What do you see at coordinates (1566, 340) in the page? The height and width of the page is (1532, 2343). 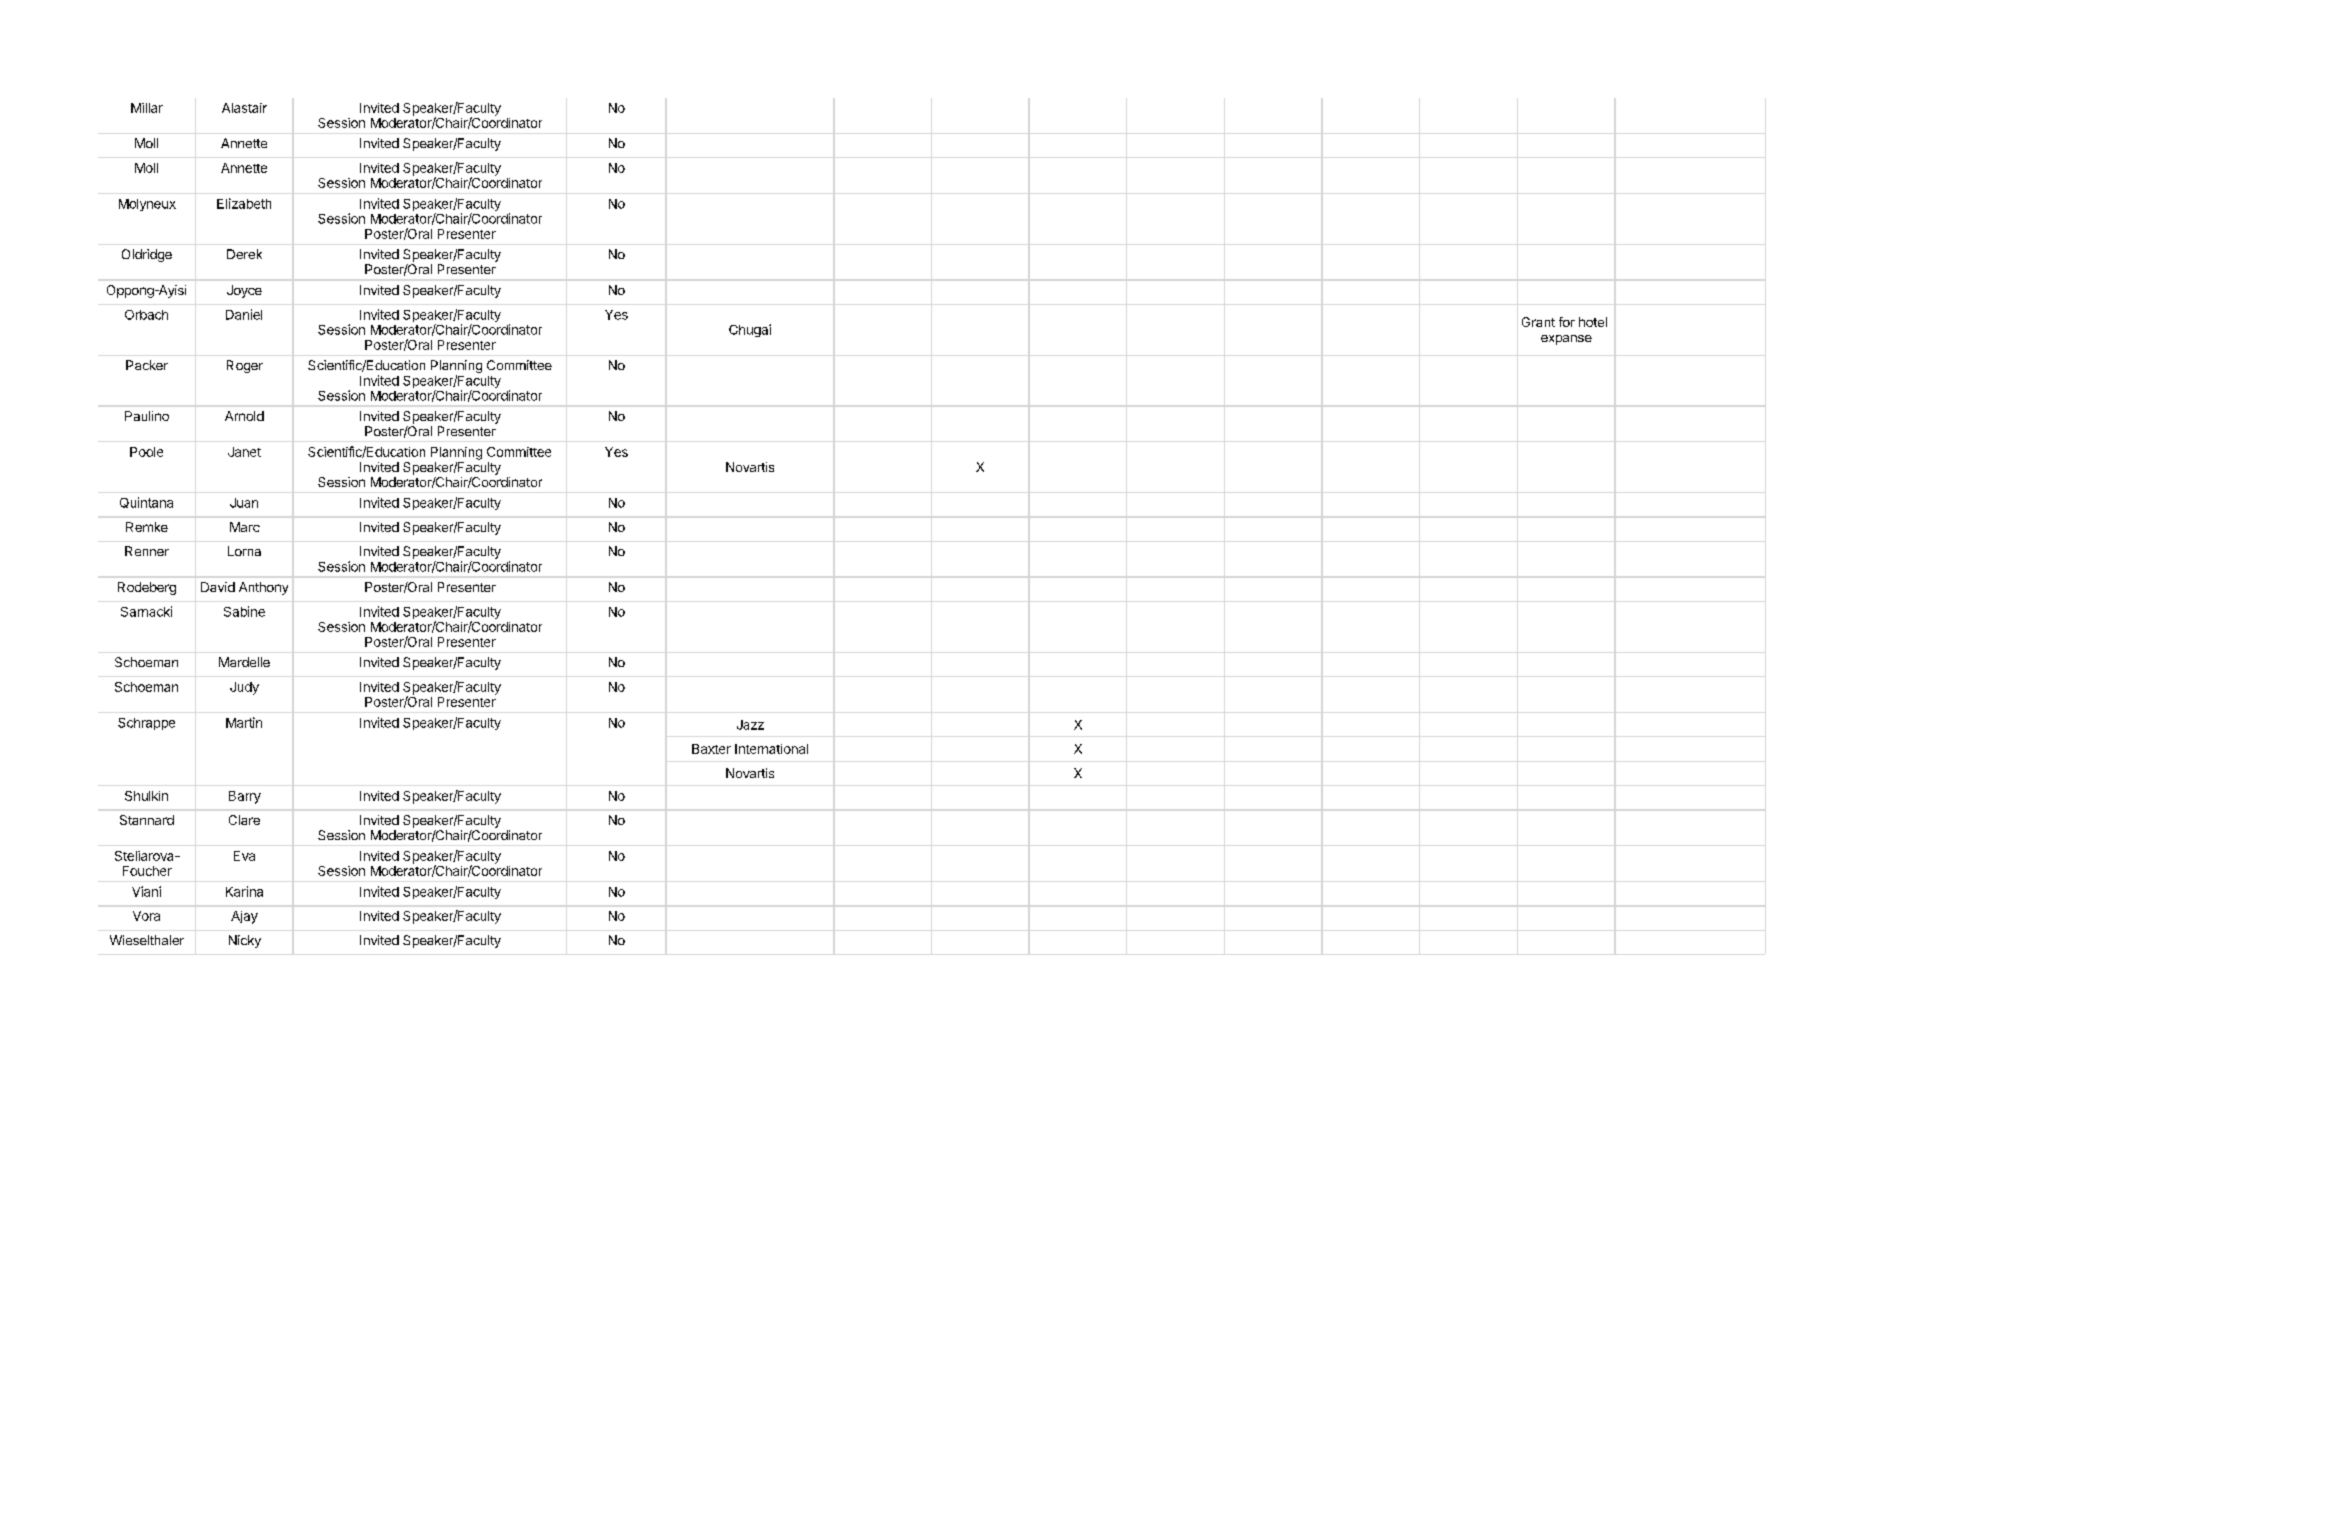 I see `expanse` at bounding box center [1566, 340].
